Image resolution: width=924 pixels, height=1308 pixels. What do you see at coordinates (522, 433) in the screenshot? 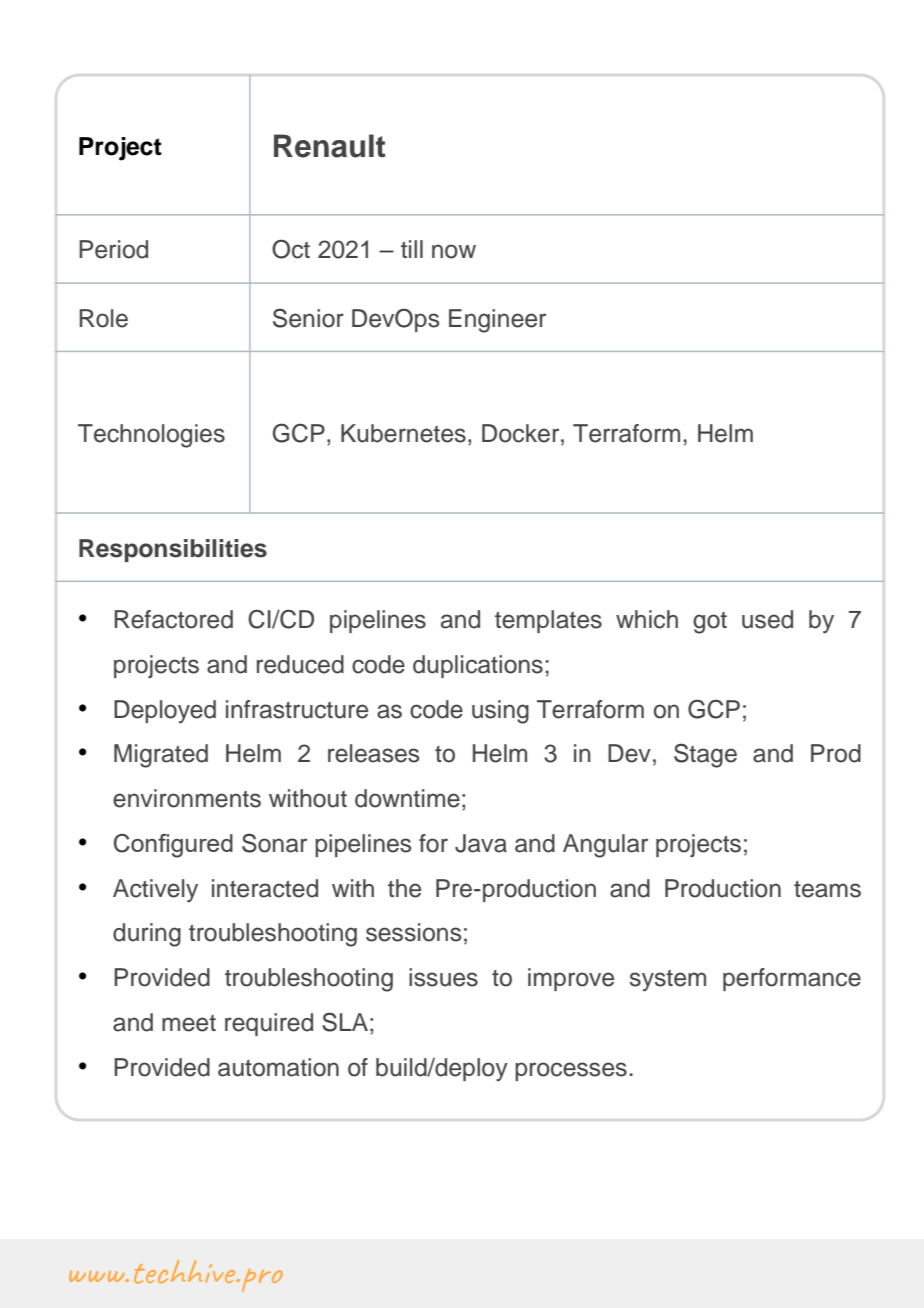
I see `Docker` at bounding box center [522, 433].
